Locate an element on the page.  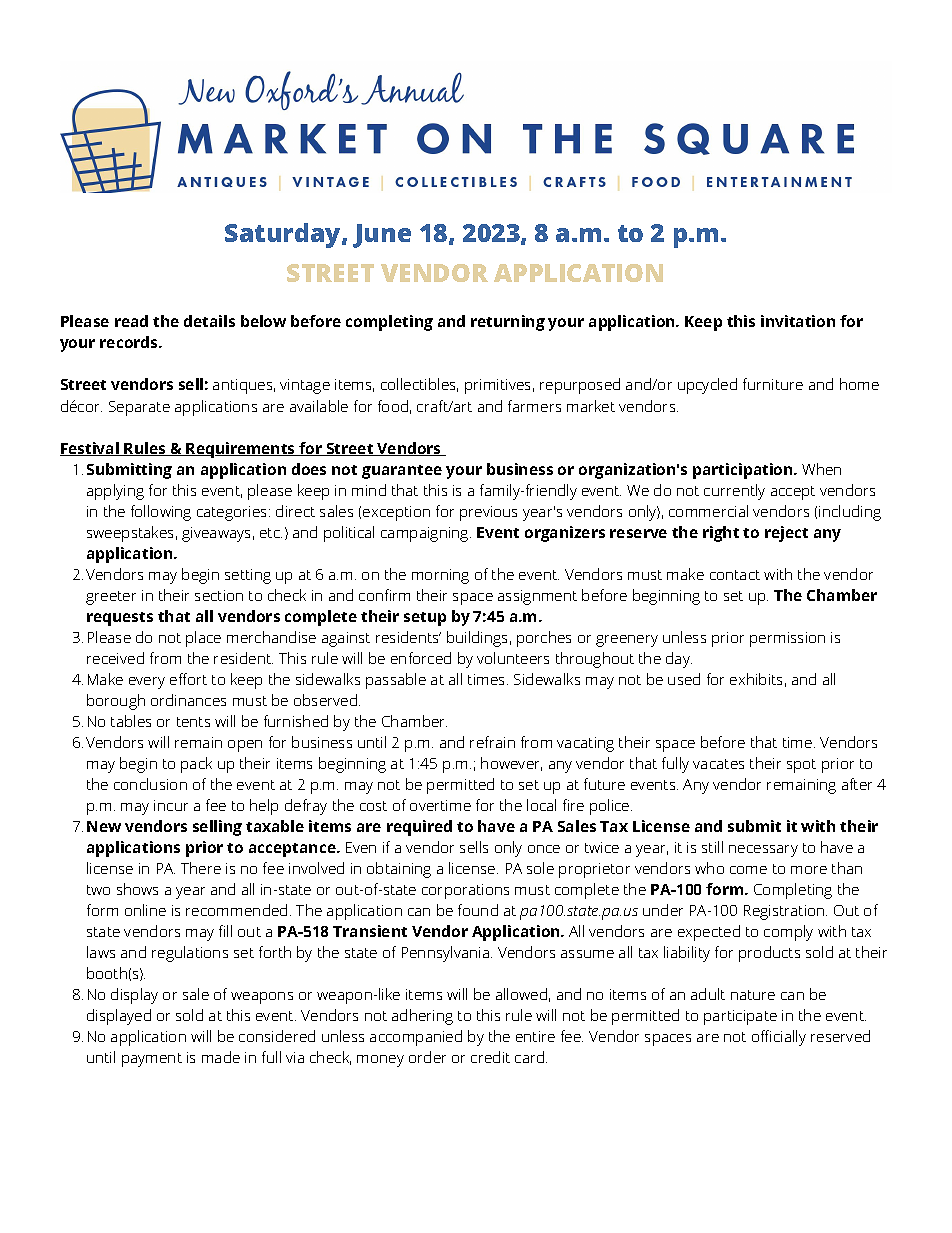
credit is located at coordinates (490, 1057).
